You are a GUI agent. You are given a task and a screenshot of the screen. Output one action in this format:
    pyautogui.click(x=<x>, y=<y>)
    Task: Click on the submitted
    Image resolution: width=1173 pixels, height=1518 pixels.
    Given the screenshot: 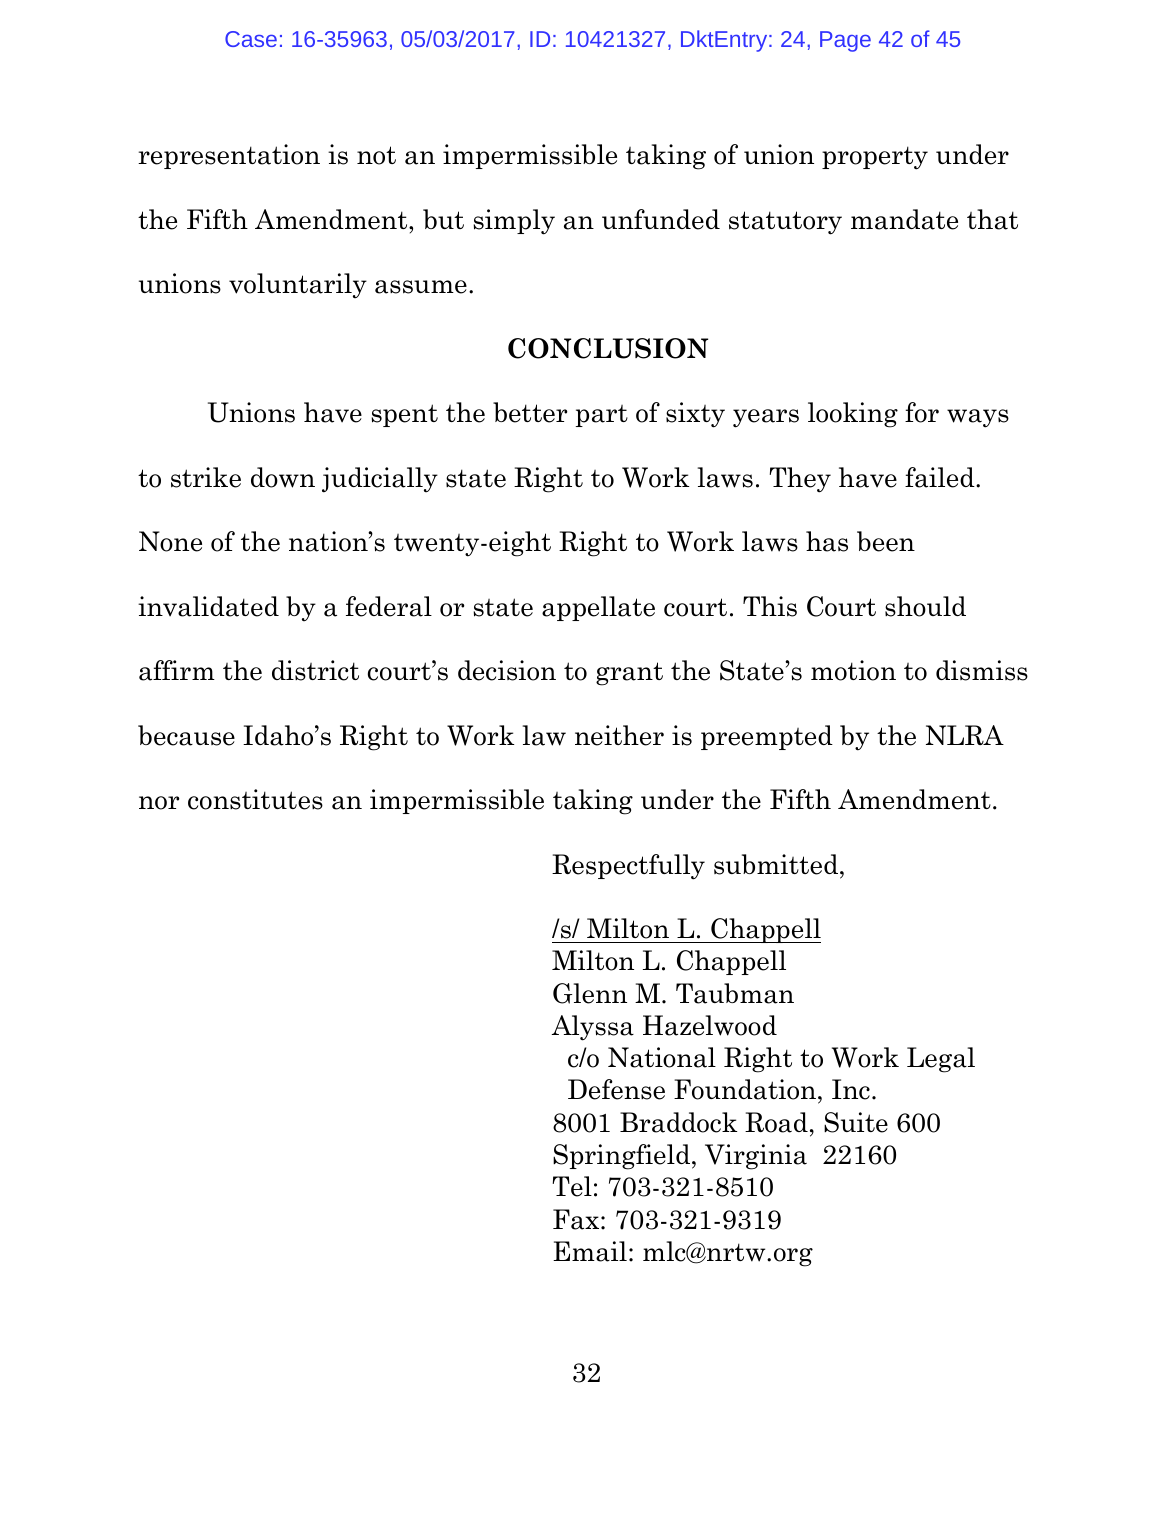 What is the action you would take?
    pyautogui.click(x=777, y=864)
